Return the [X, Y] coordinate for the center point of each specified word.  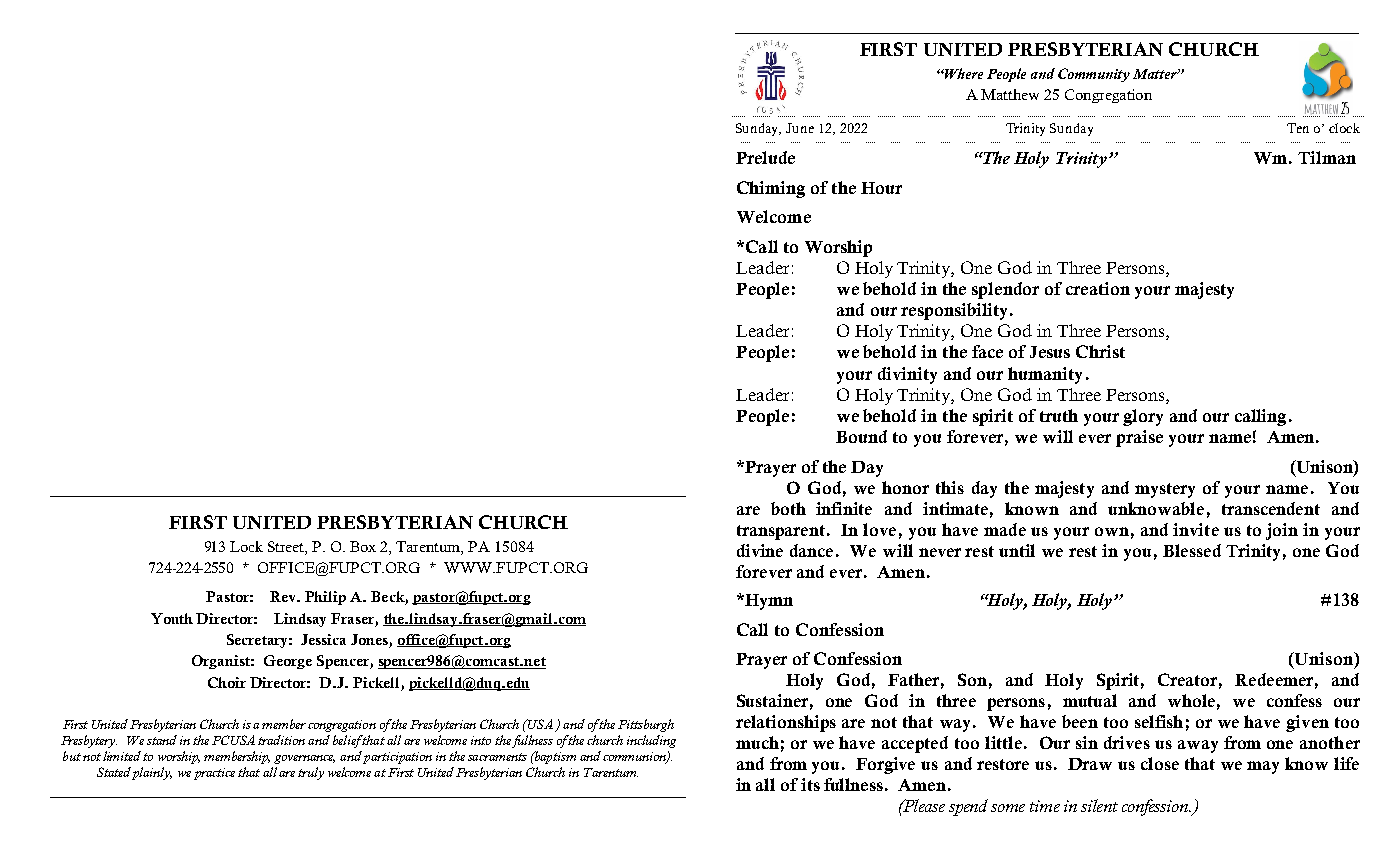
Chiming [771, 189]
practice [214, 774]
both [788, 508]
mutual [1090, 700]
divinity [907, 375]
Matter [1156, 74]
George [288, 662]
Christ [1100, 351]
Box [363, 546]
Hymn [768, 602]
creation [1098, 288]
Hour [881, 188]
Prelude [765, 157]
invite [1196, 529]
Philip [325, 598]
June [800, 128]
